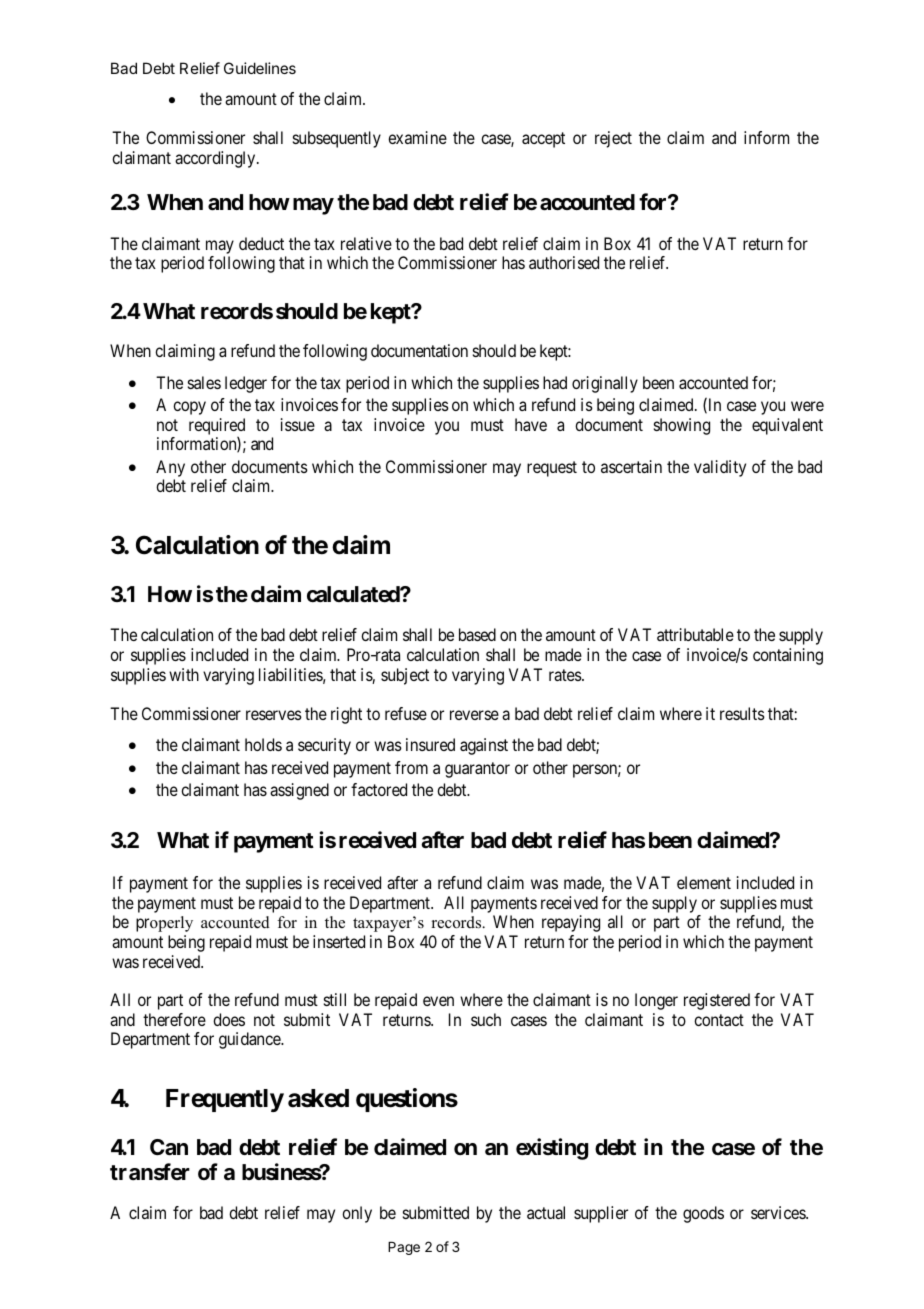  I want to click on based, so click(477, 634).
